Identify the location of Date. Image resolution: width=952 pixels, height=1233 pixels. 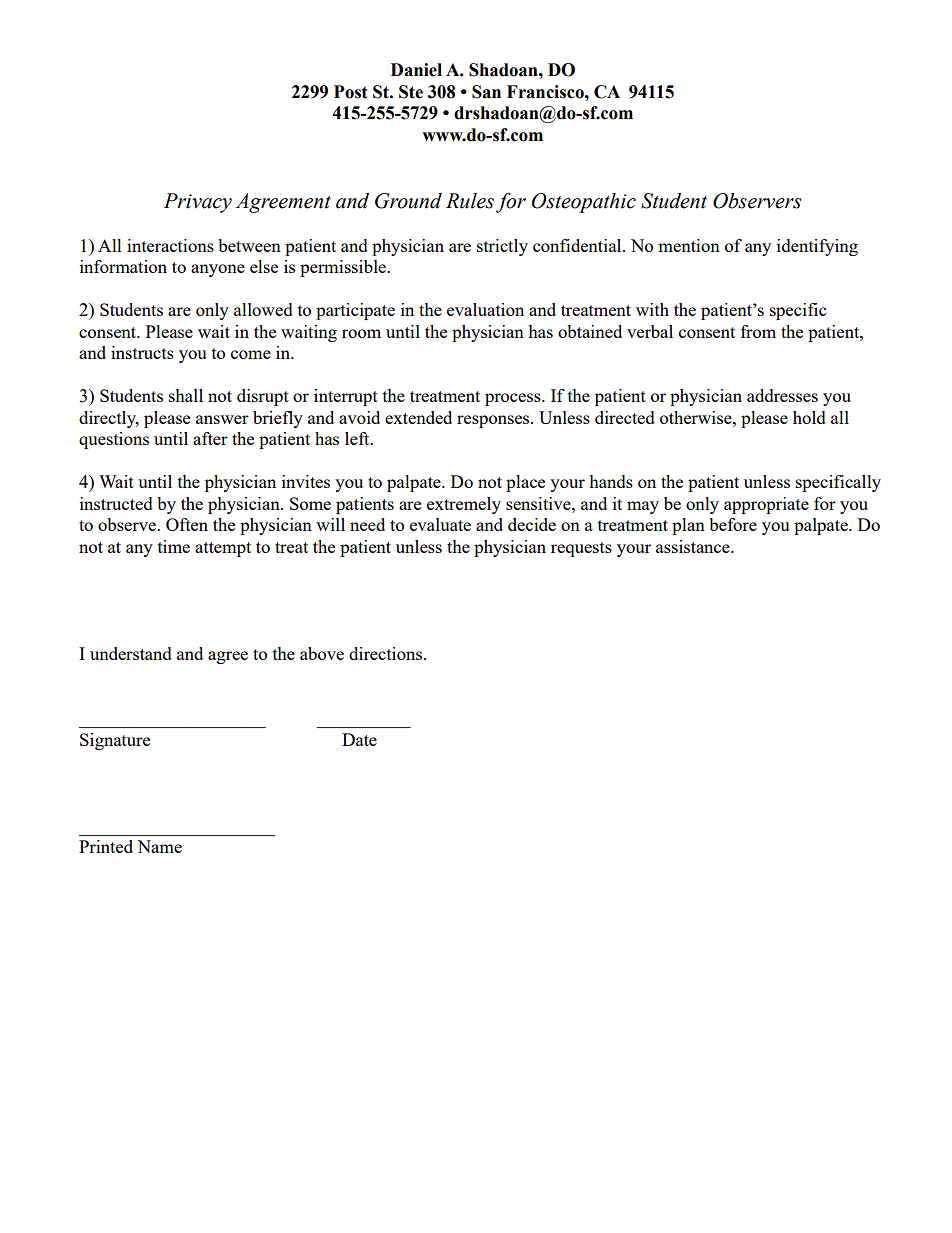
(359, 739).
